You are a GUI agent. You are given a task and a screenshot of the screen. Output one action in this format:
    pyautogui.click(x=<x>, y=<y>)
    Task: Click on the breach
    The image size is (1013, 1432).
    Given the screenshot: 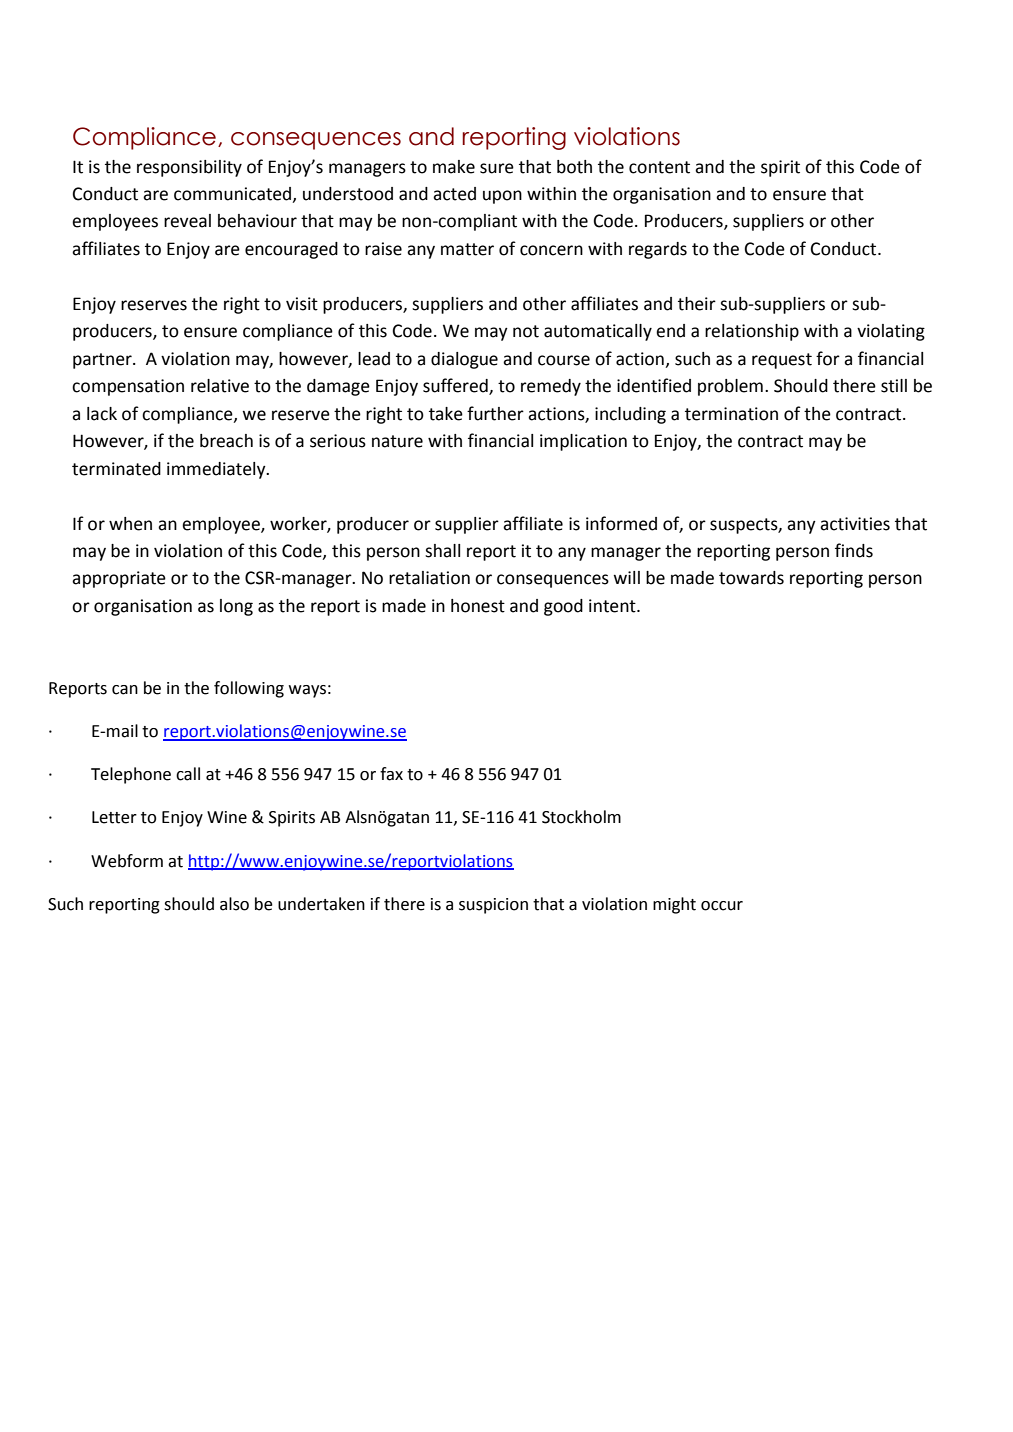 What is the action you would take?
    pyautogui.click(x=226, y=441)
